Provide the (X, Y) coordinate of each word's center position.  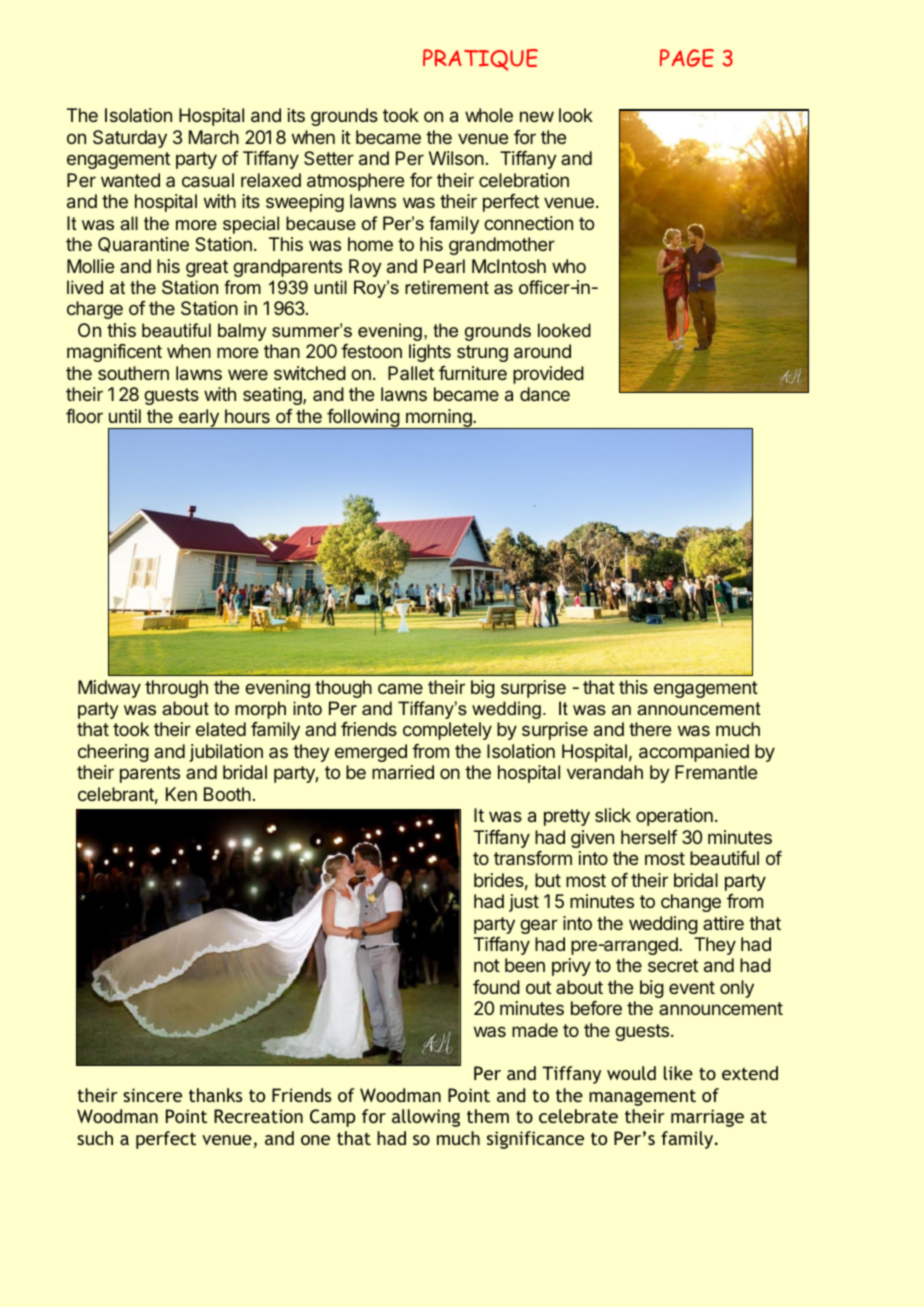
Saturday (130, 139)
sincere (152, 1095)
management (642, 1098)
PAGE (687, 58)
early (198, 419)
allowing (426, 1118)
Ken (181, 794)
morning (439, 419)
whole (489, 115)
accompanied (694, 753)
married (403, 772)
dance (545, 394)
